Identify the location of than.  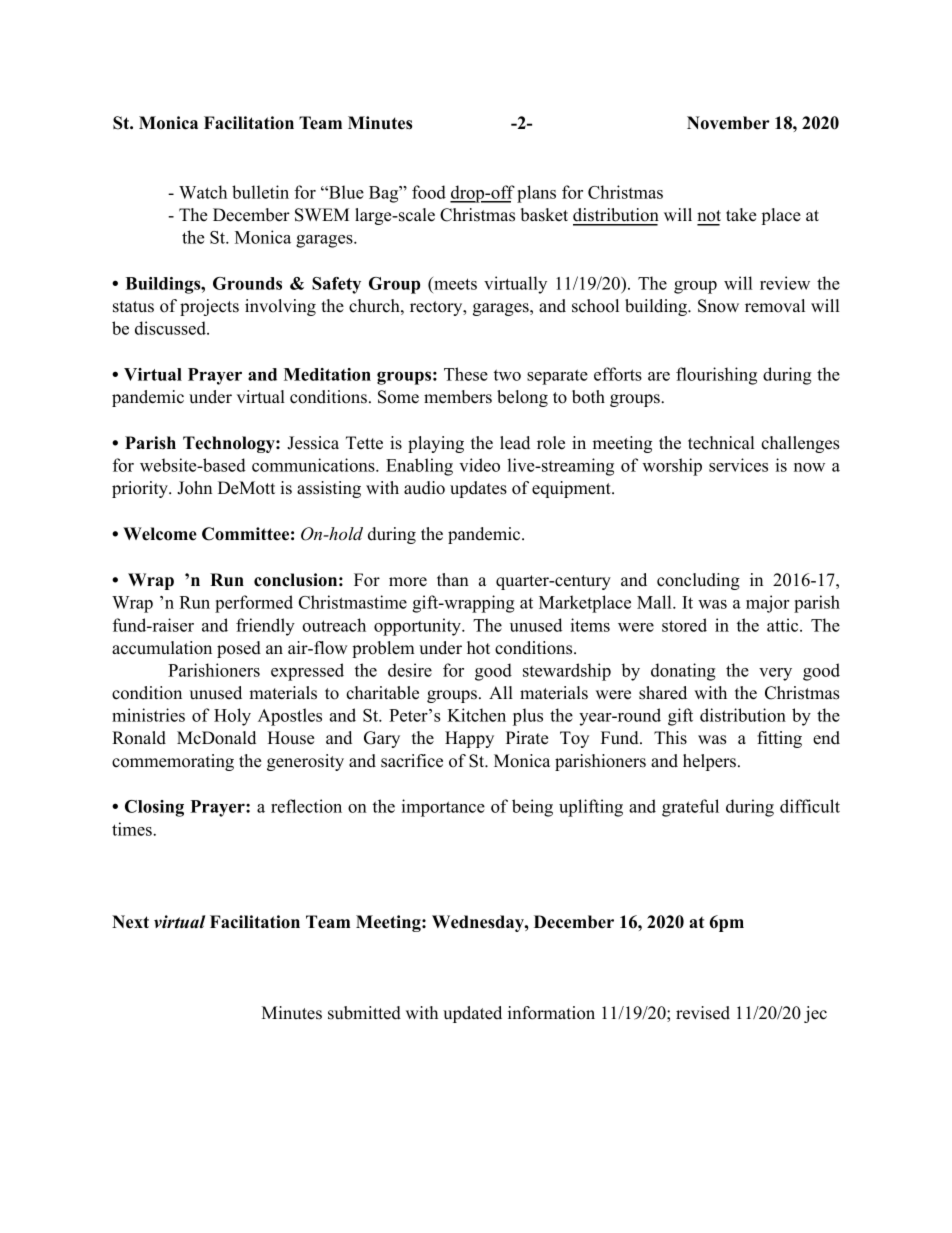
(453, 579).
